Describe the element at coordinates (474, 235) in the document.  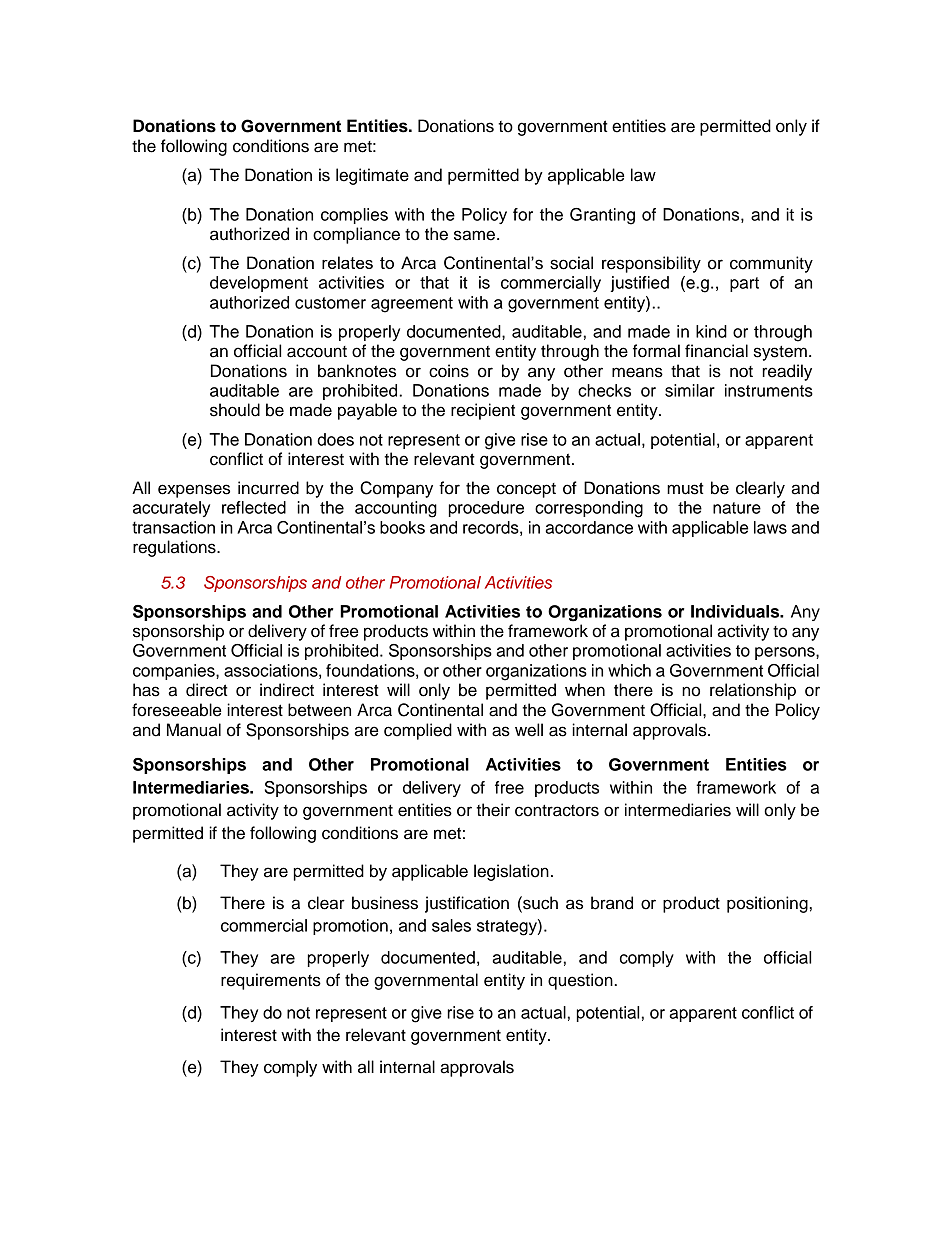
I see `same` at that location.
